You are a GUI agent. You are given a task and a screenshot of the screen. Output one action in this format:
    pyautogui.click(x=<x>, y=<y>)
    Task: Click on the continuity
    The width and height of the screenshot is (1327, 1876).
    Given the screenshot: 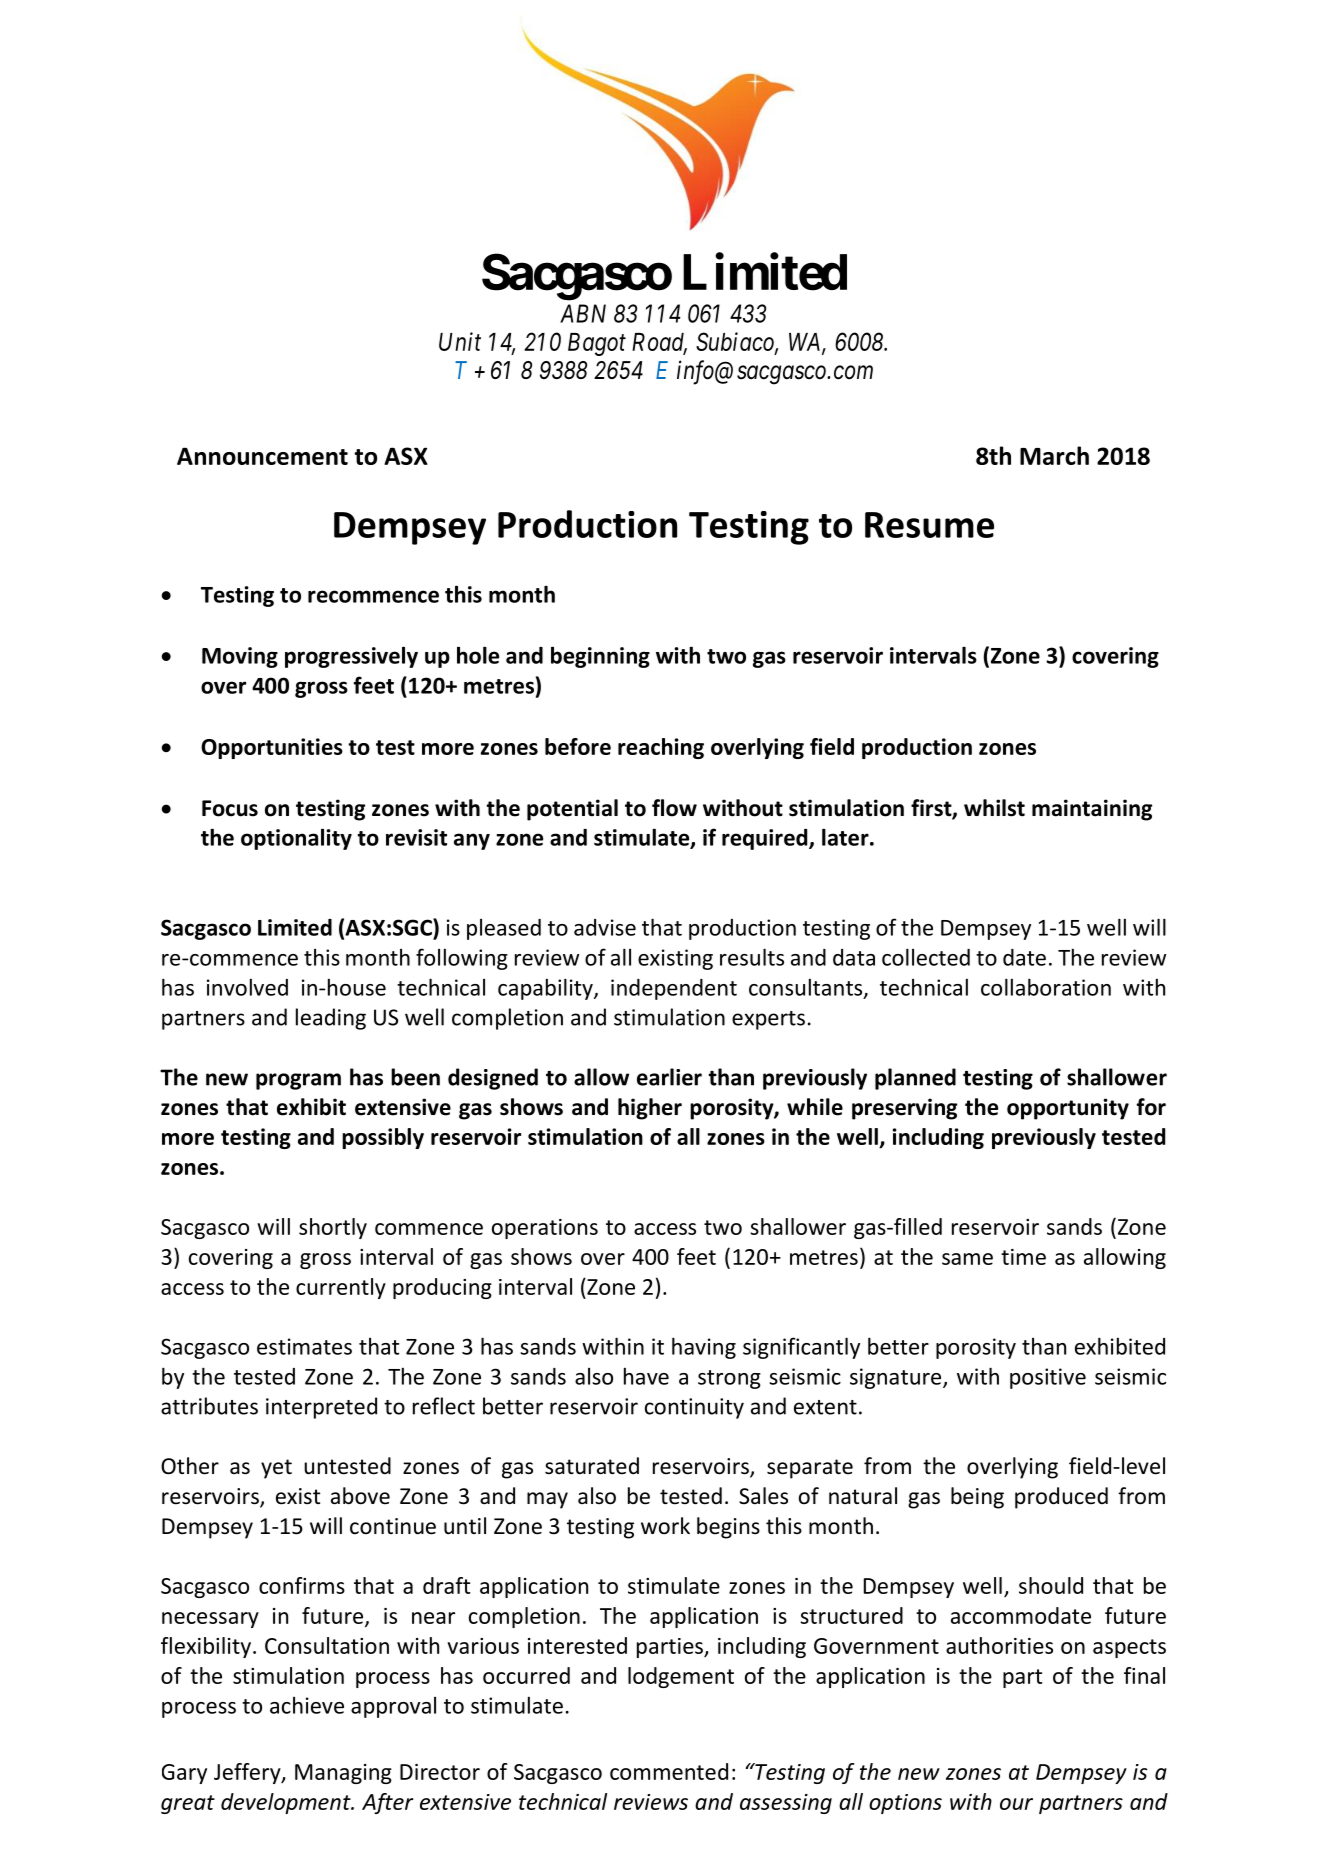 What is the action you would take?
    pyautogui.click(x=694, y=1408)
